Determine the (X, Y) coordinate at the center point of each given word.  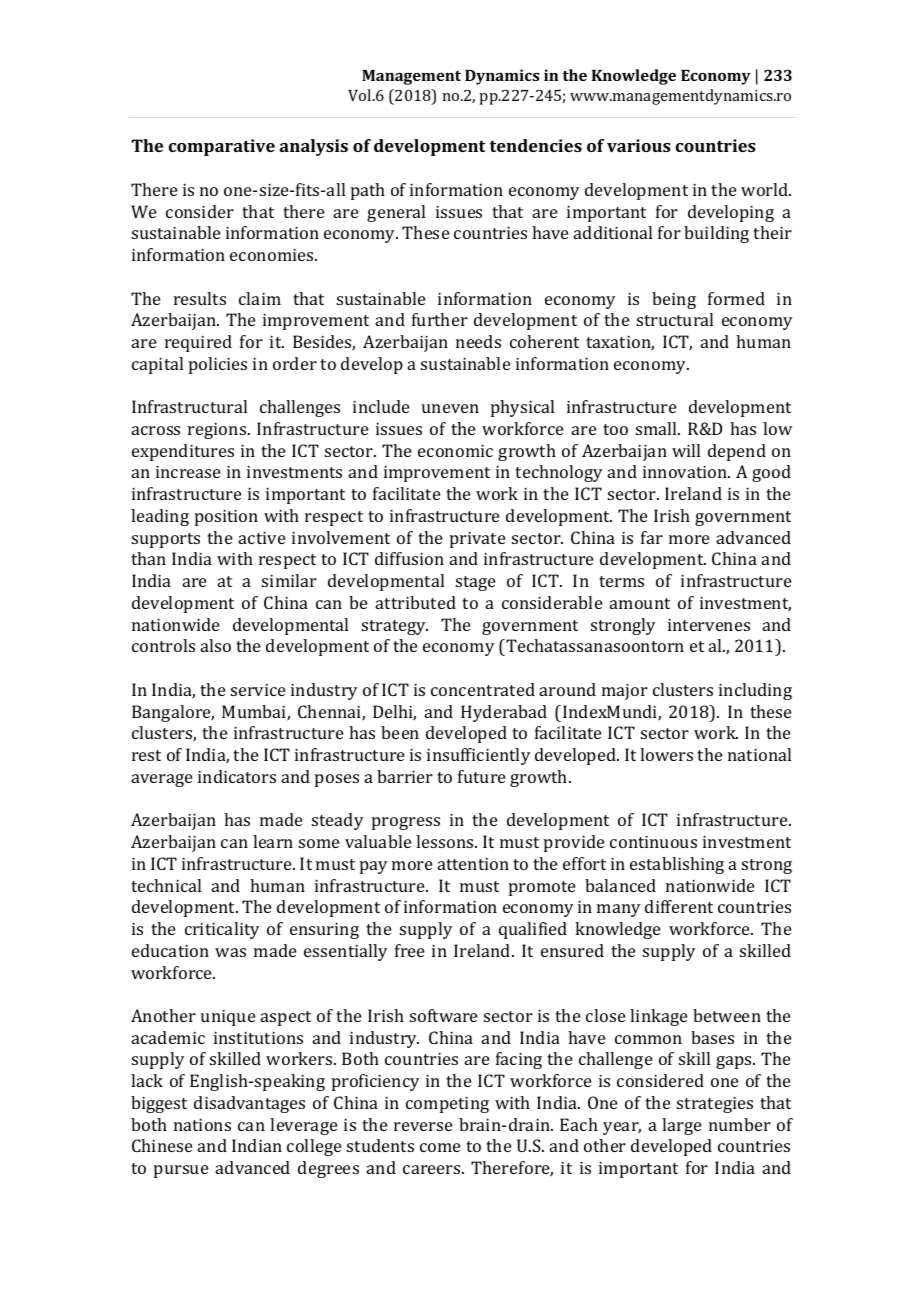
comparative (222, 147)
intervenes (709, 625)
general (396, 213)
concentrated (483, 689)
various (639, 145)
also (215, 645)
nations (202, 1125)
